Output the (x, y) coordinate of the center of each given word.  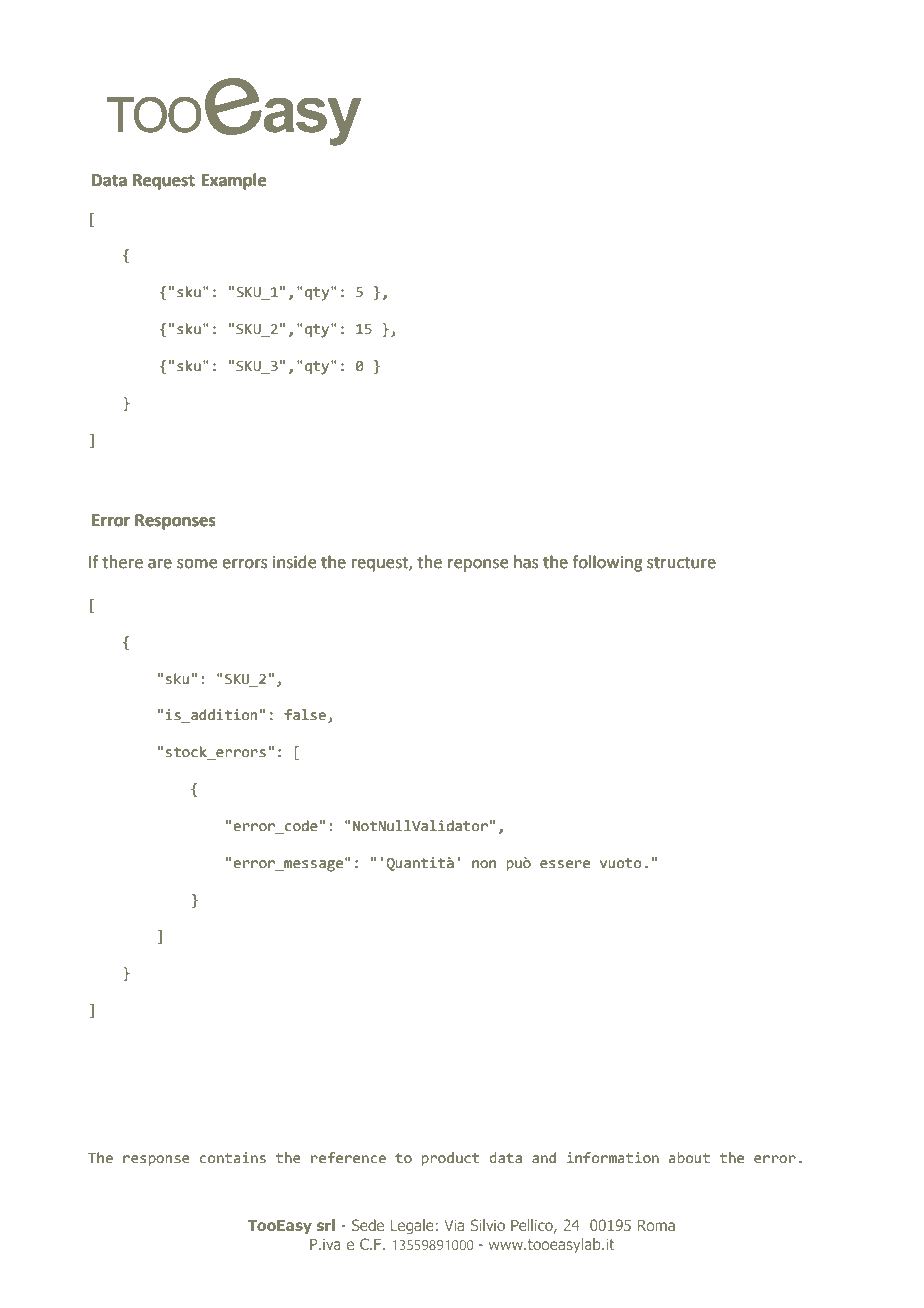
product (450, 1159)
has (526, 562)
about (689, 1157)
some (197, 564)
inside (294, 562)
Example (234, 181)
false (305, 714)
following (607, 563)
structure (681, 563)
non (484, 864)
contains (233, 1158)
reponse (478, 565)
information (613, 1157)
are (160, 564)
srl (326, 1225)
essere (565, 864)
